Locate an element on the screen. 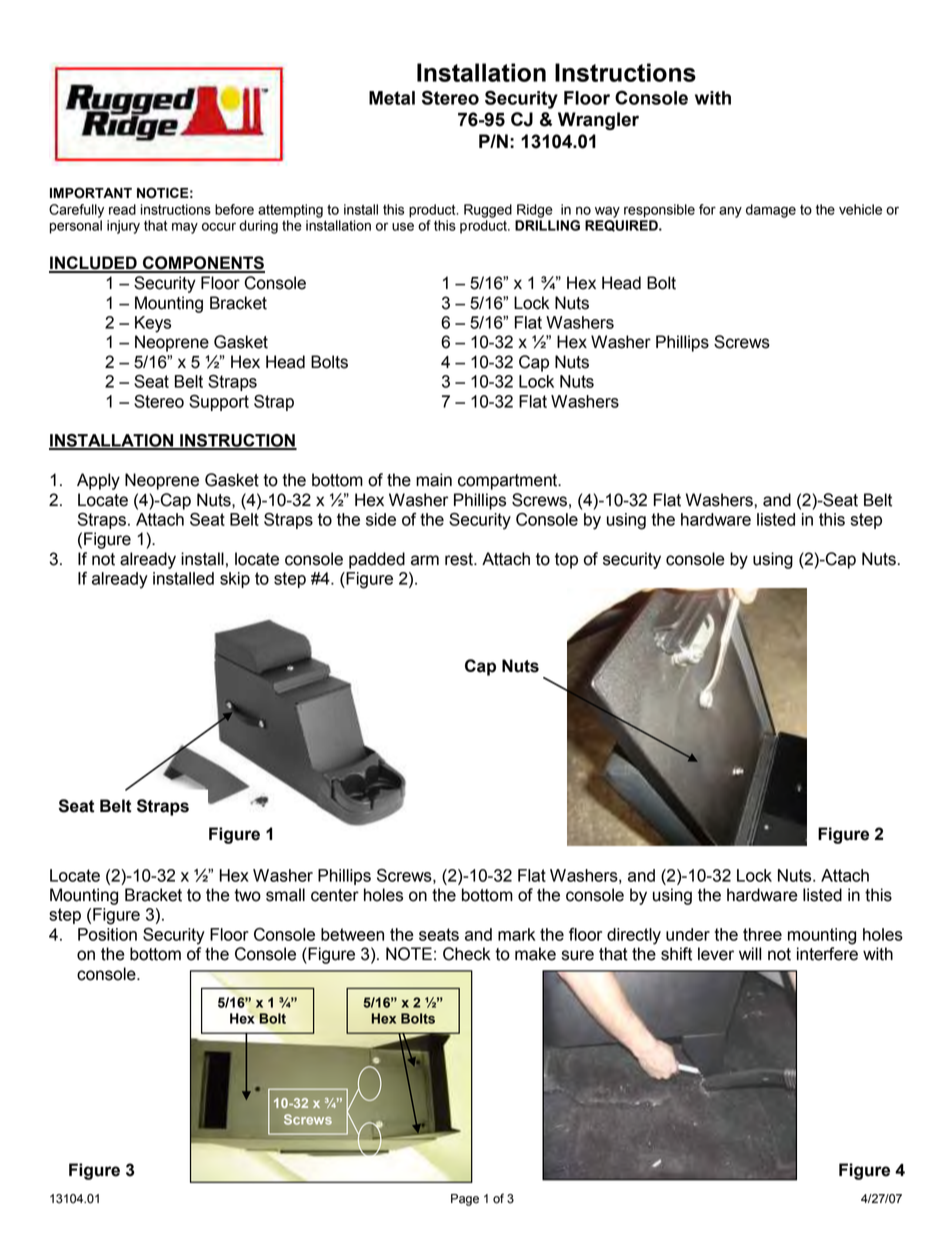 This screenshot has height=1233, width=952. skip is located at coordinates (235, 580).
